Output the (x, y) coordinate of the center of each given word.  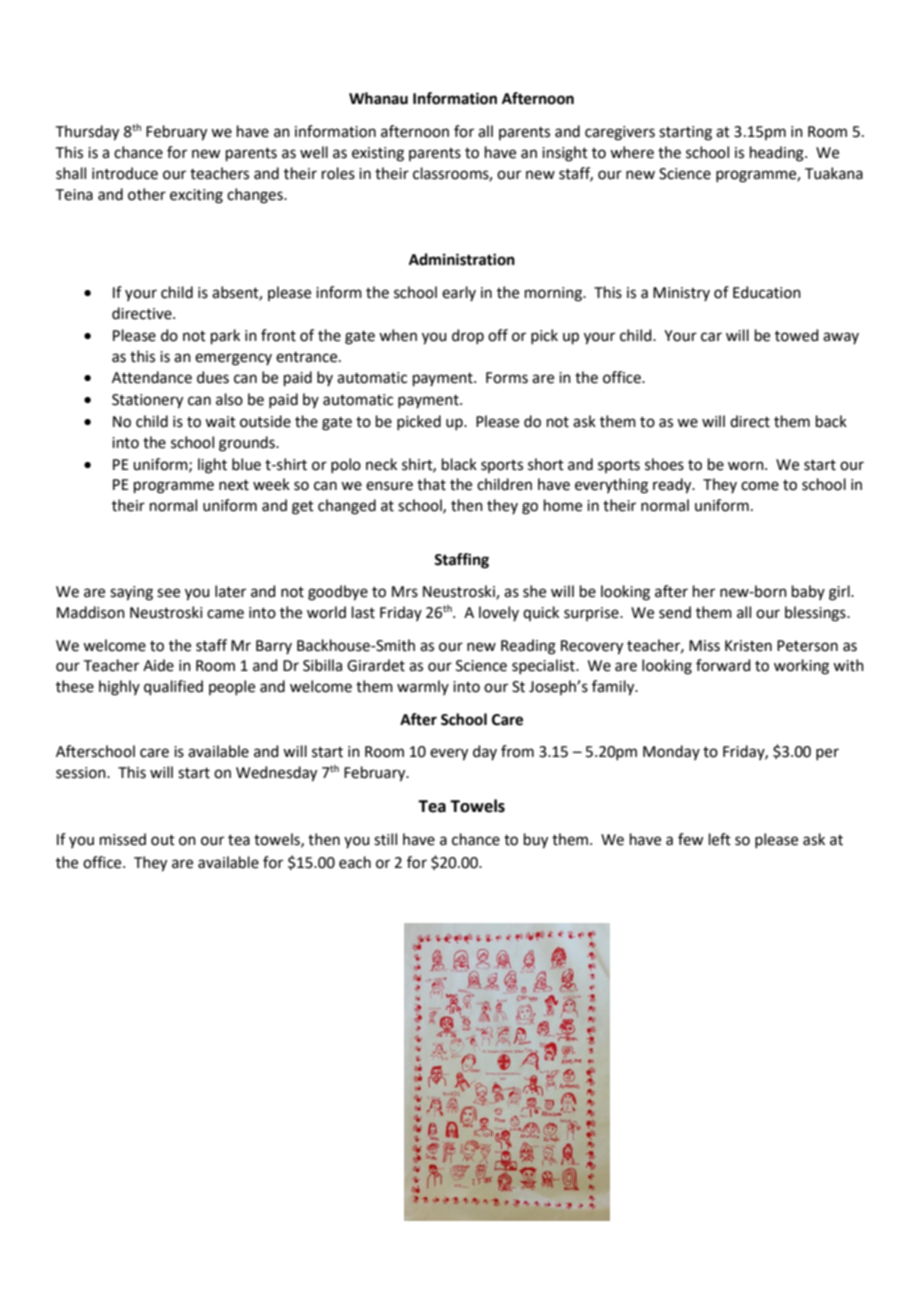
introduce (125, 173)
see (168, 593)
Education (767, 292)
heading (778, 154)
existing (378, 154)
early (459, 293)
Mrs (405, 592)
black (459, 464)
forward (723, 665)
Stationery (147, 401)
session (82, 773)
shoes (664, 464)
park (225, 336)
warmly (423, 687)
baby (808, 592)
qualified (173, 687)
